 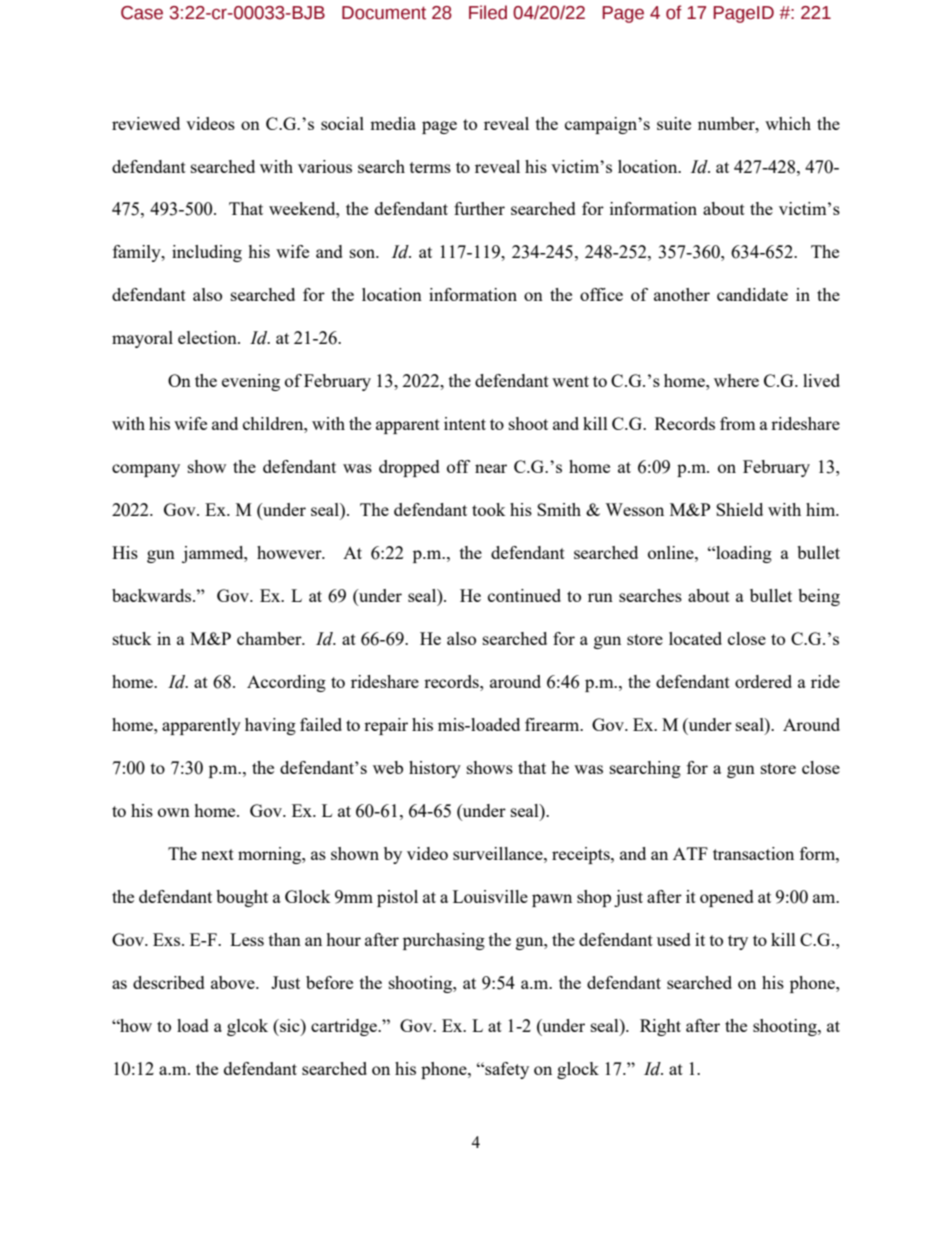 I want to click on candidate, so click(x=752, y=294).
